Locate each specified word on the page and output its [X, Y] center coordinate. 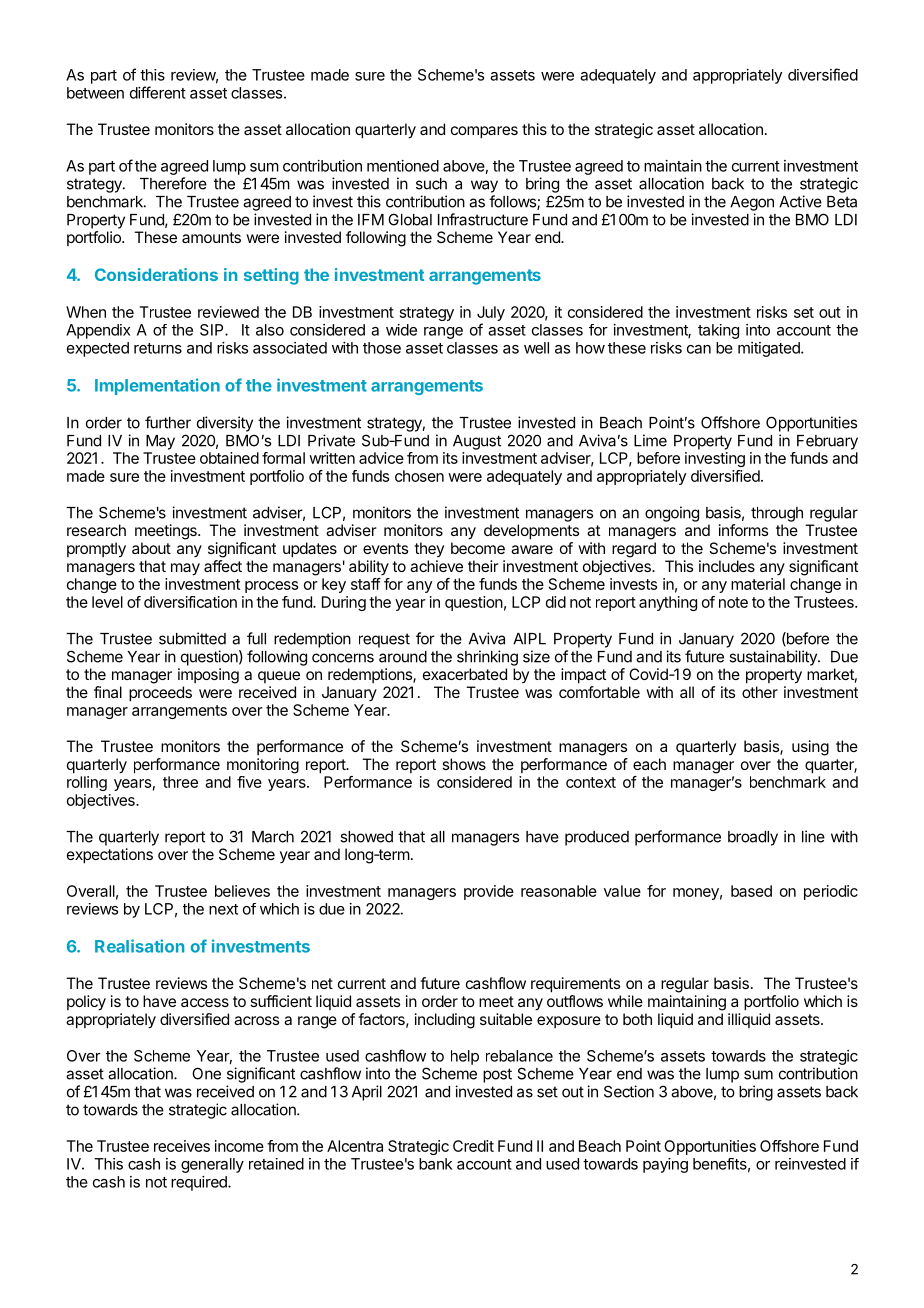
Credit [473, 1146]
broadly [753, 838]
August [477, 442]
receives [182, 1146]
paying [665, 1165]
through [777, 514]
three [180, 782]
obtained [229, 458]
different [158, 92]
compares [484, 132]
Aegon [752, 203]
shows [464, 764]
